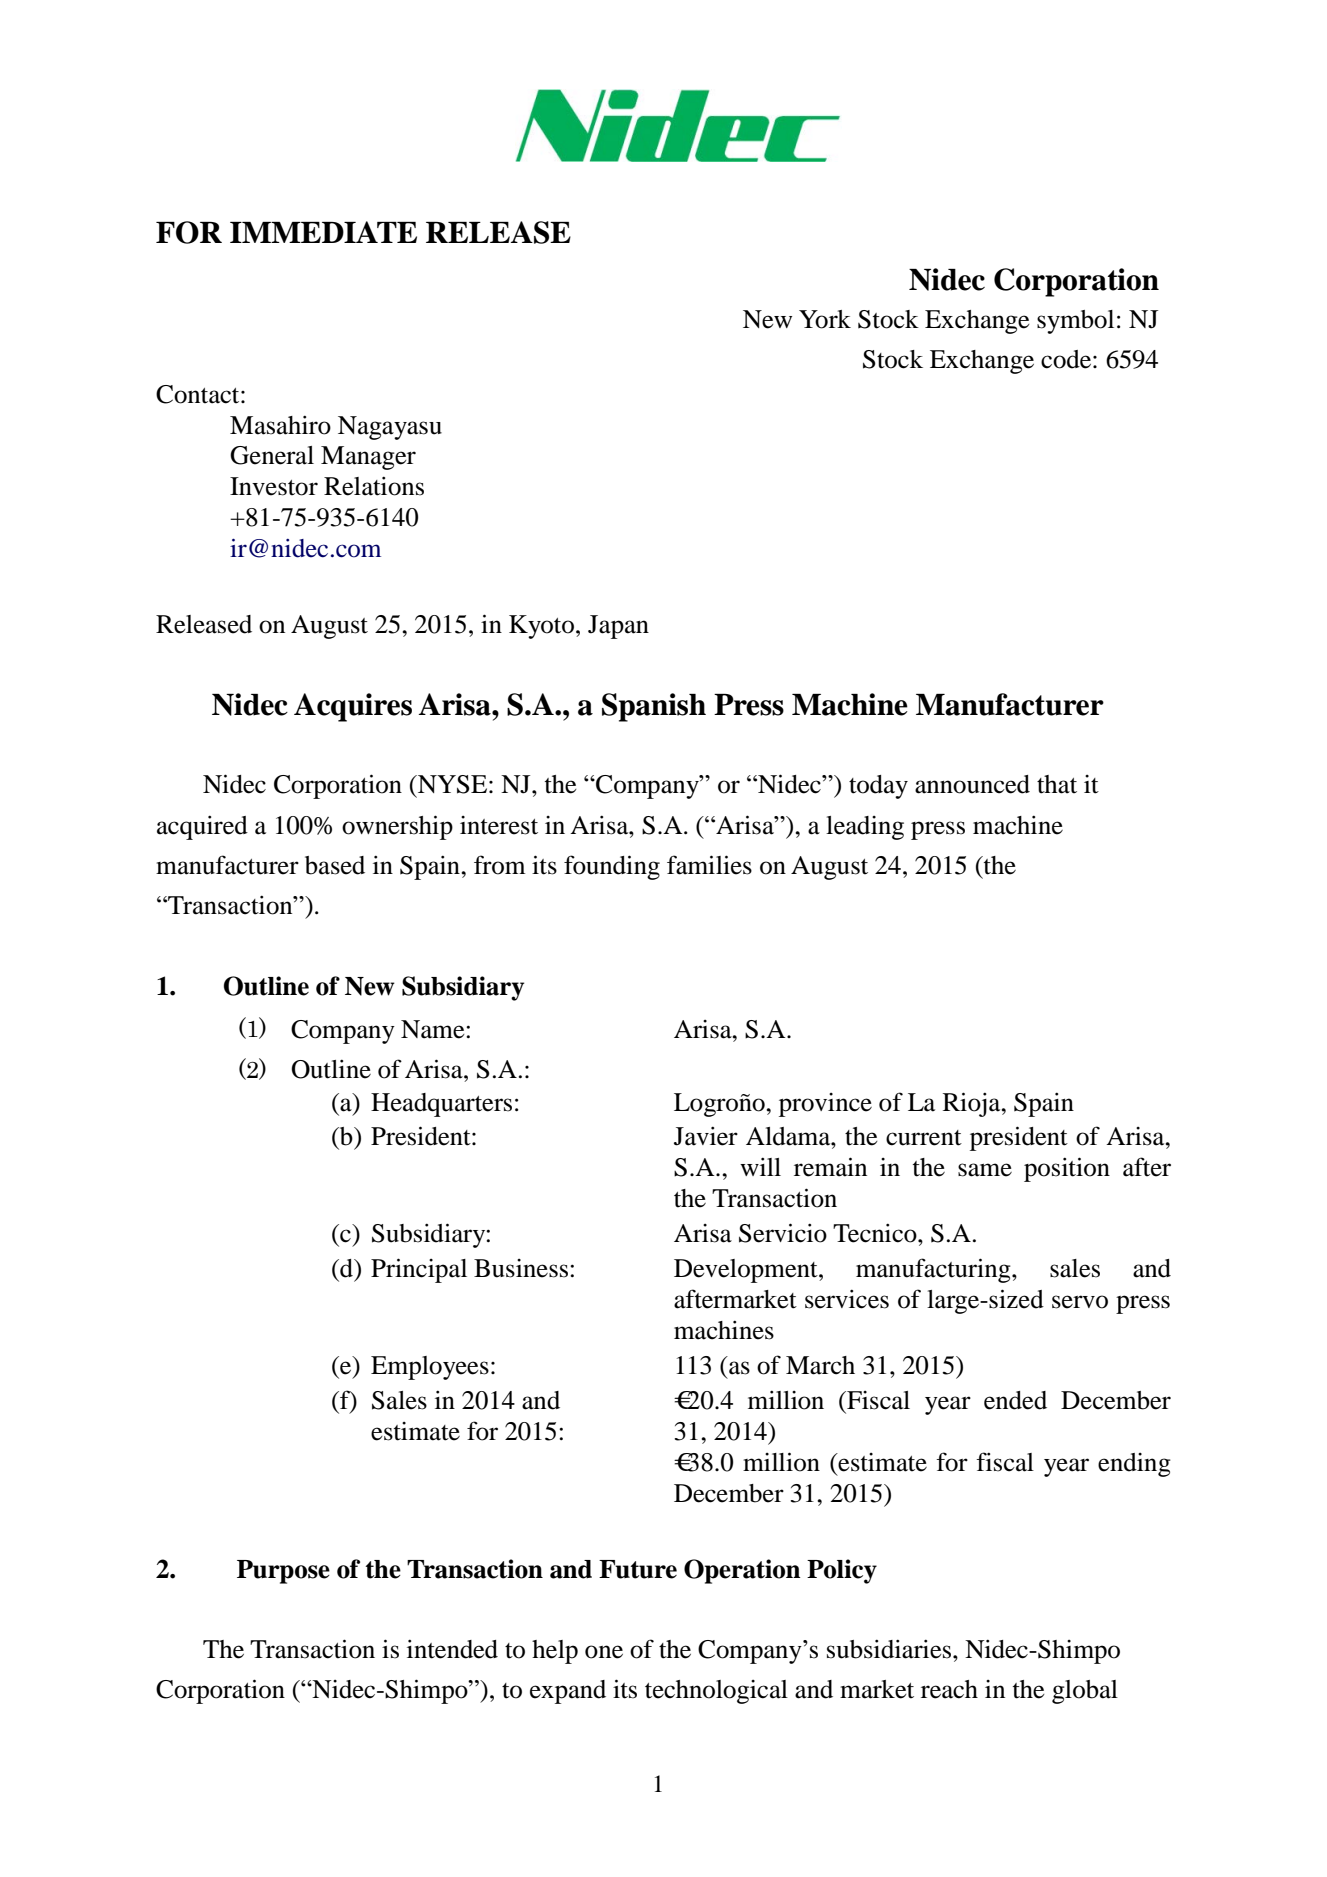  Describe the element at coordinates (1057, 784) in the page. I see `that` at that location.
